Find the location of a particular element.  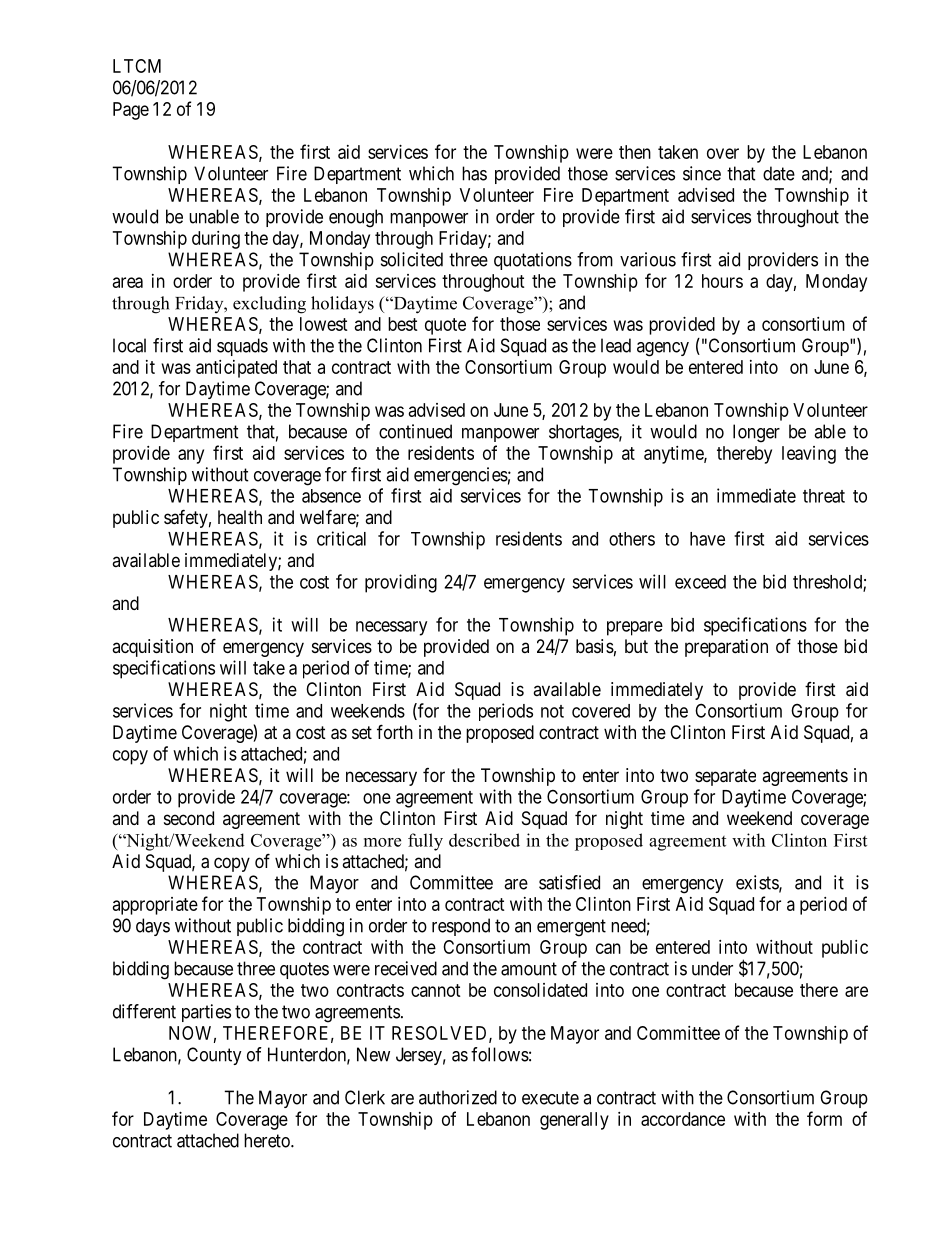

separate is located at coordinates (725, 777).
